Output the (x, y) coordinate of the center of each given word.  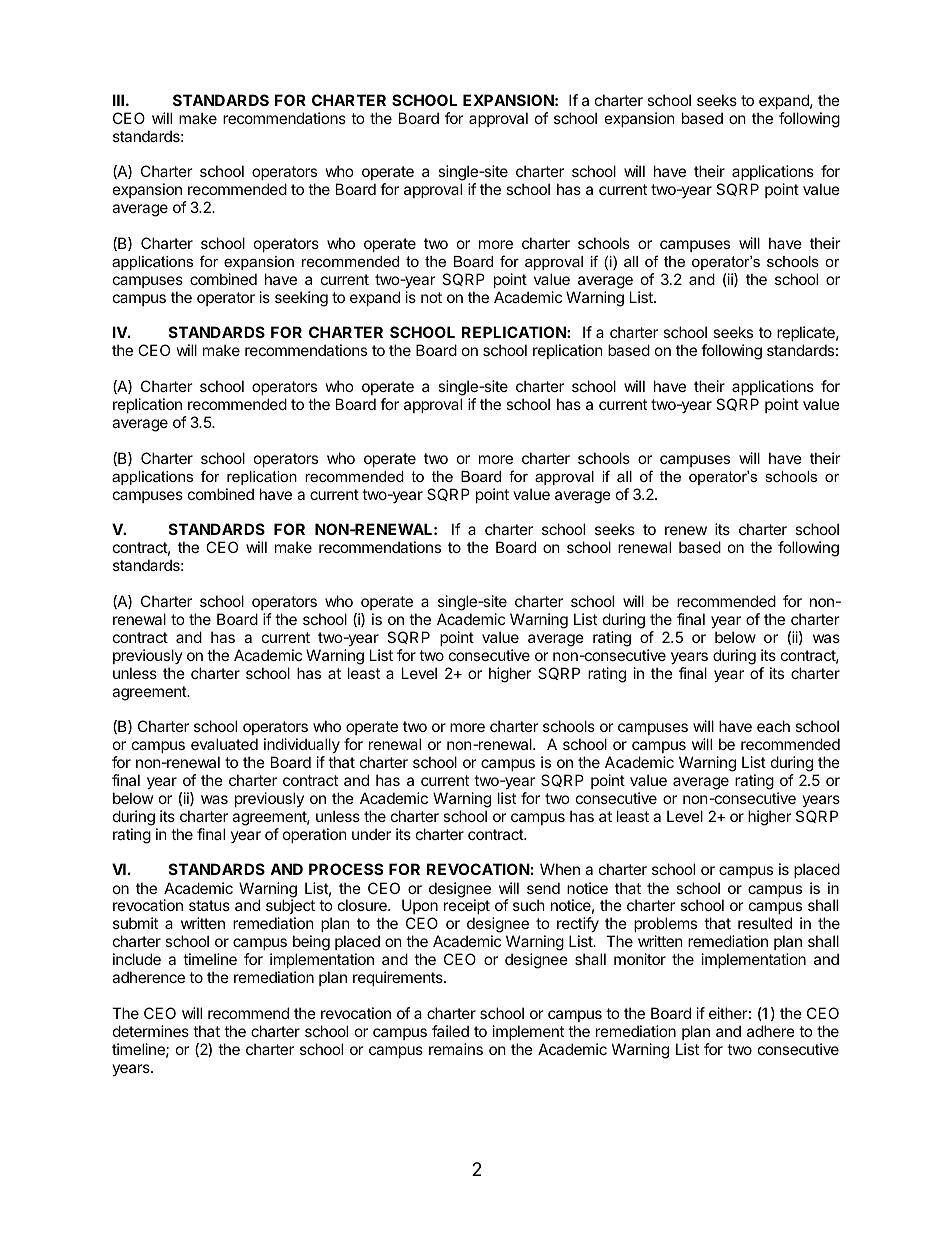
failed (450, 1031)
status (209, 905)
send (543, 888)
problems (665, 926)
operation (315, 835)
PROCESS (346, 869)
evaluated (224, 744)
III (118, 100)
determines (151, 1031)
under (371, 834)
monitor (640, 959)
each (773, 726)
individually (302, 747)
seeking (301, 299)
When (560, 869)
